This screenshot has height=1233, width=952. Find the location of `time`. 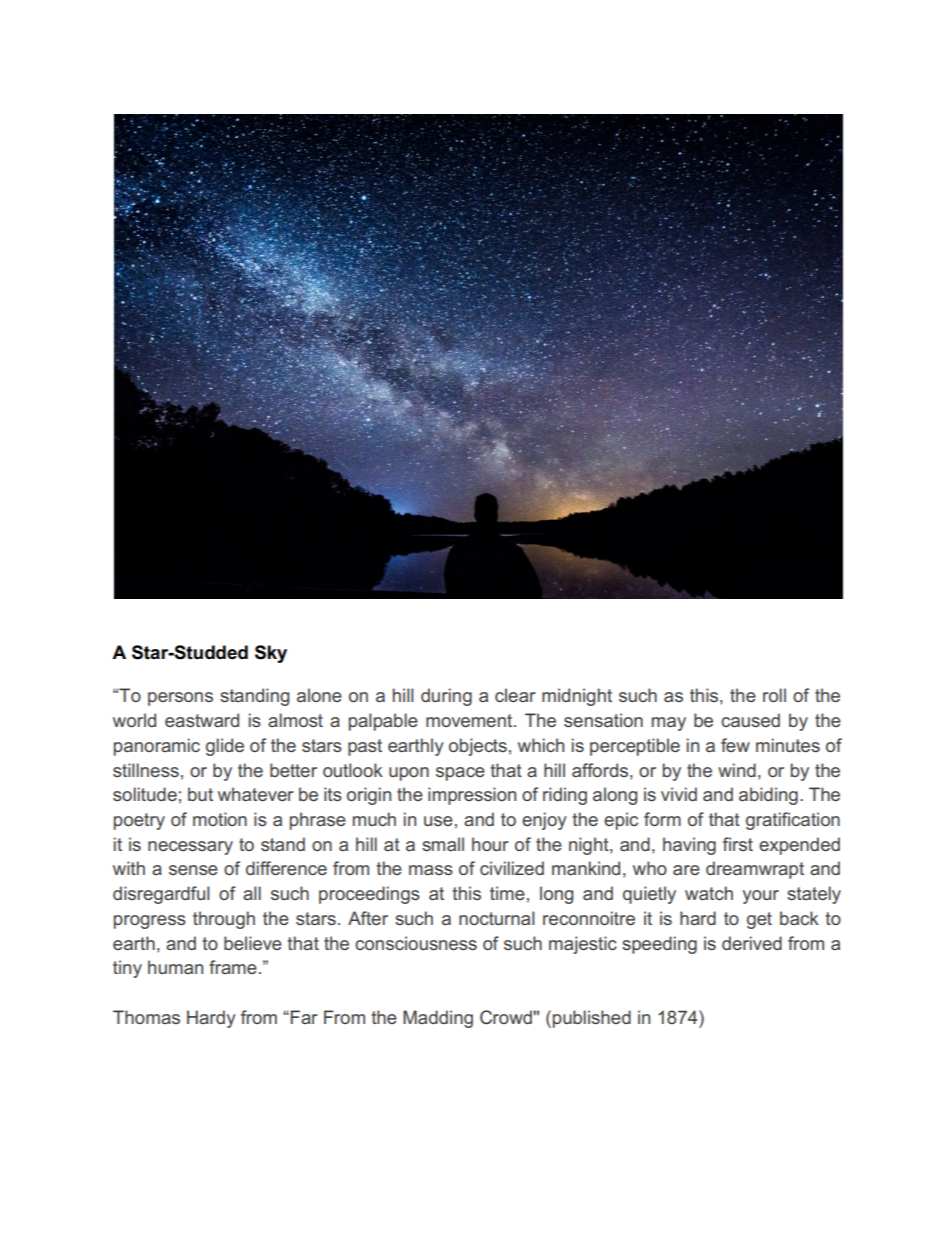

time is located at coordinates (507, 893).
